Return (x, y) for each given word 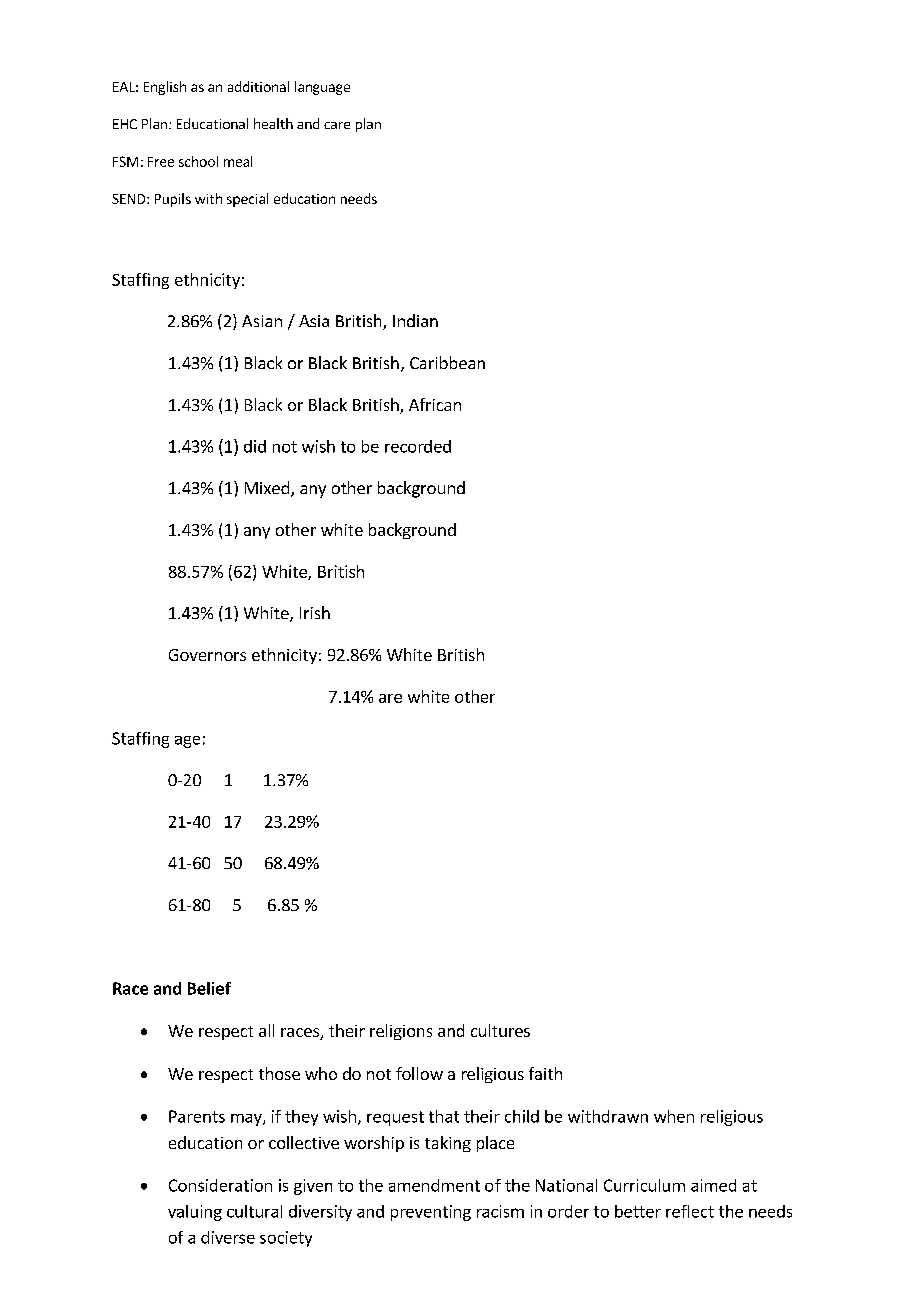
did (255, 446)
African (435, 404)
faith (545, 1073)
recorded (418, 446)
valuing (195, 1213)
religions (401, 1032)
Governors (207, 655)
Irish (315, 612)
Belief (209, 988)
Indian (415, 320)
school (198, 161)
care (337, 125)
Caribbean (447, 362)
